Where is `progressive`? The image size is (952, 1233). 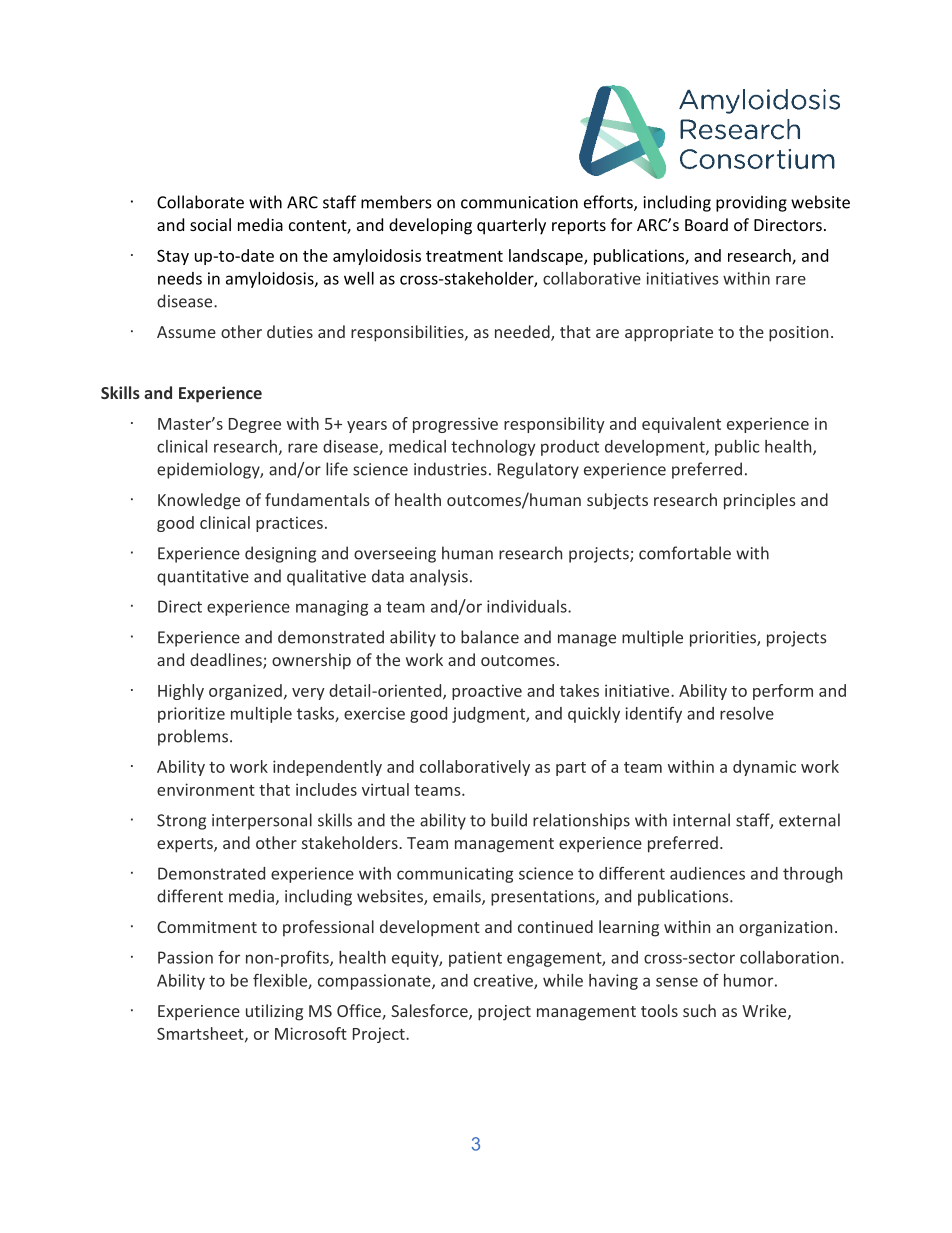 progressive is located at coordinates (455, 425).
